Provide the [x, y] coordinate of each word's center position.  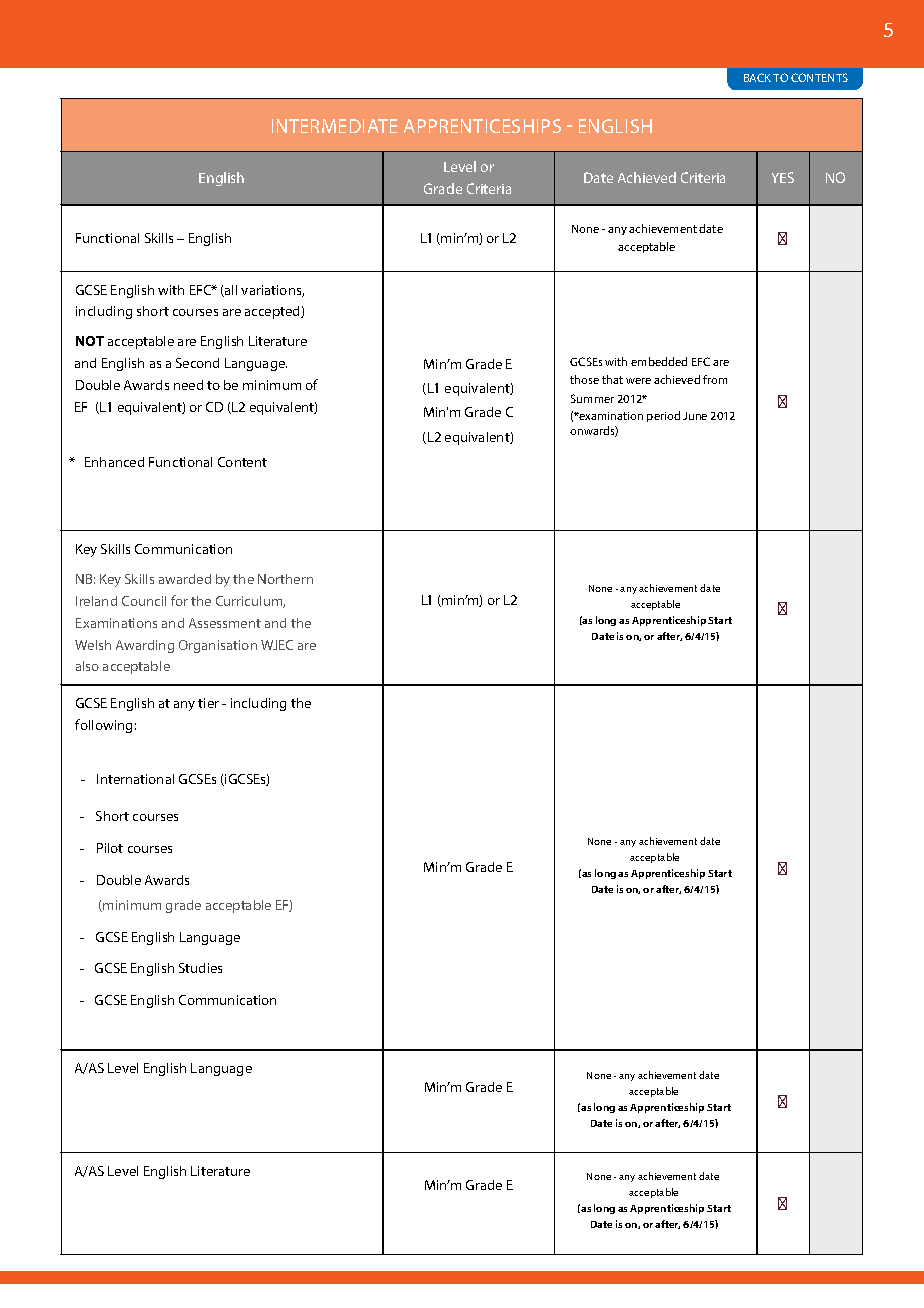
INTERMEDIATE [334, 126]
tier [208, 703]
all [230, 291]
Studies [200, 968]
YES [783, 177]
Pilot [110, 848]
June [695, 416]
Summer [592, 398]
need [188, 385]
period [663, 416]
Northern [285, 579]
